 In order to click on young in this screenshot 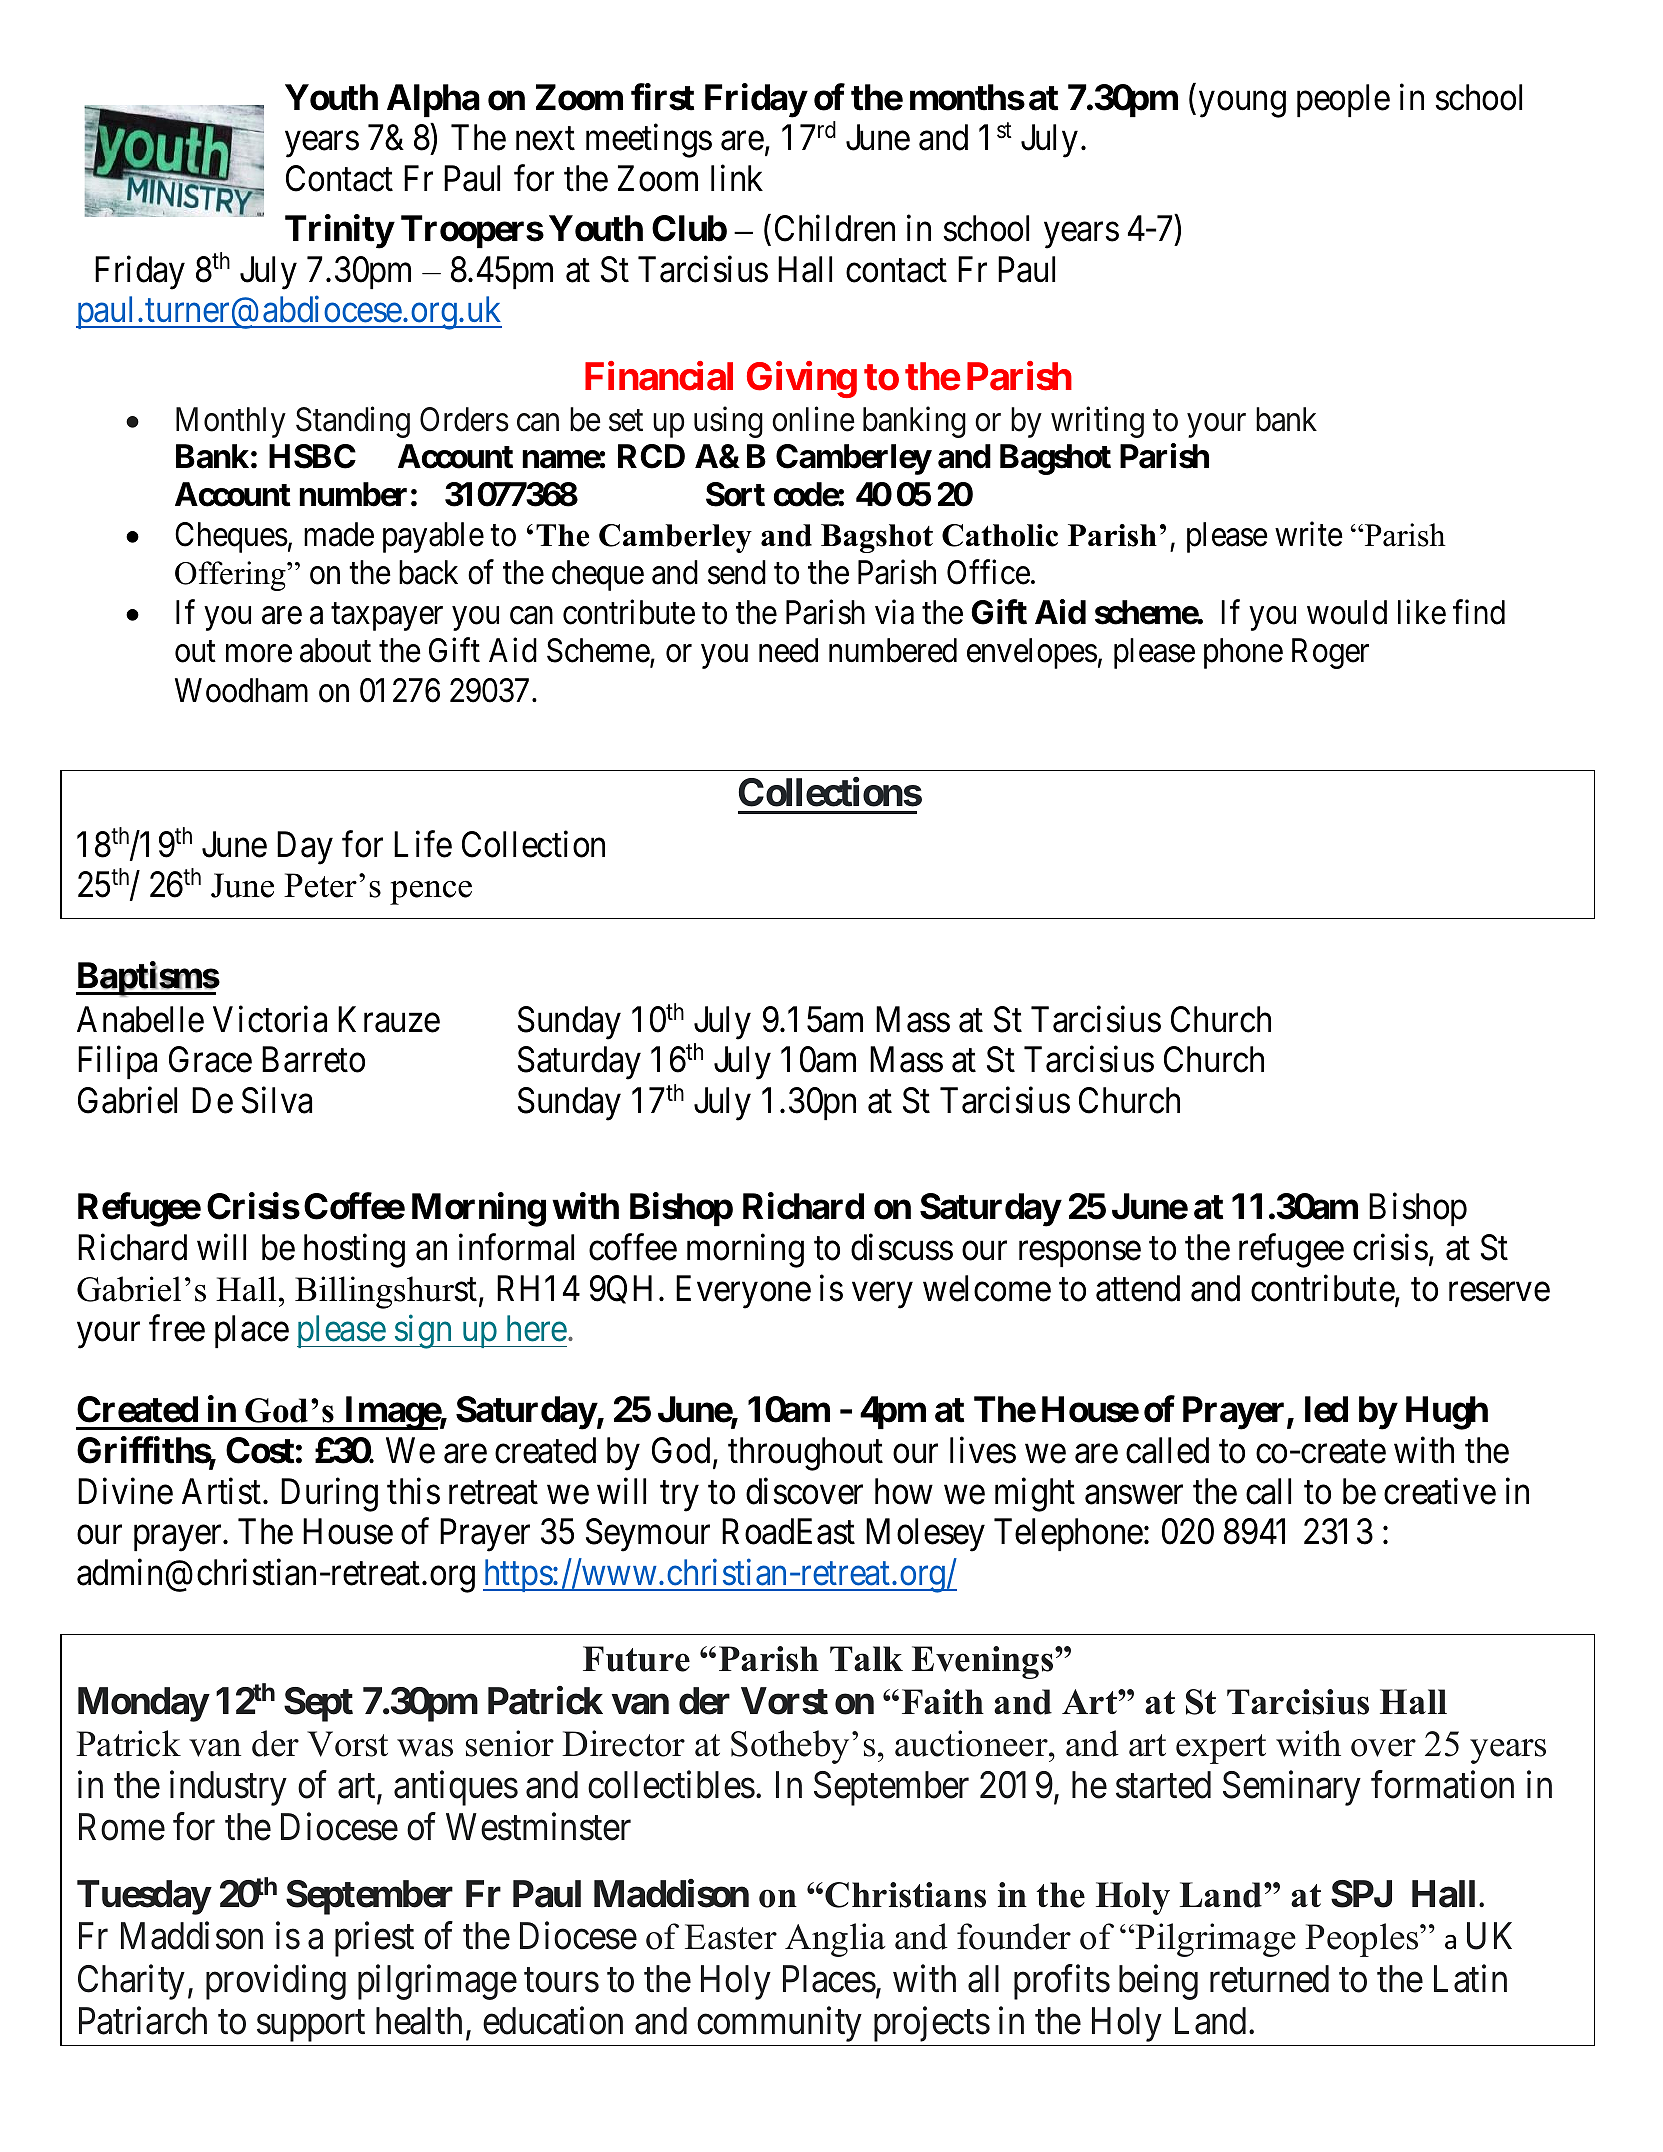, I will do `click(1242, 105)`.
